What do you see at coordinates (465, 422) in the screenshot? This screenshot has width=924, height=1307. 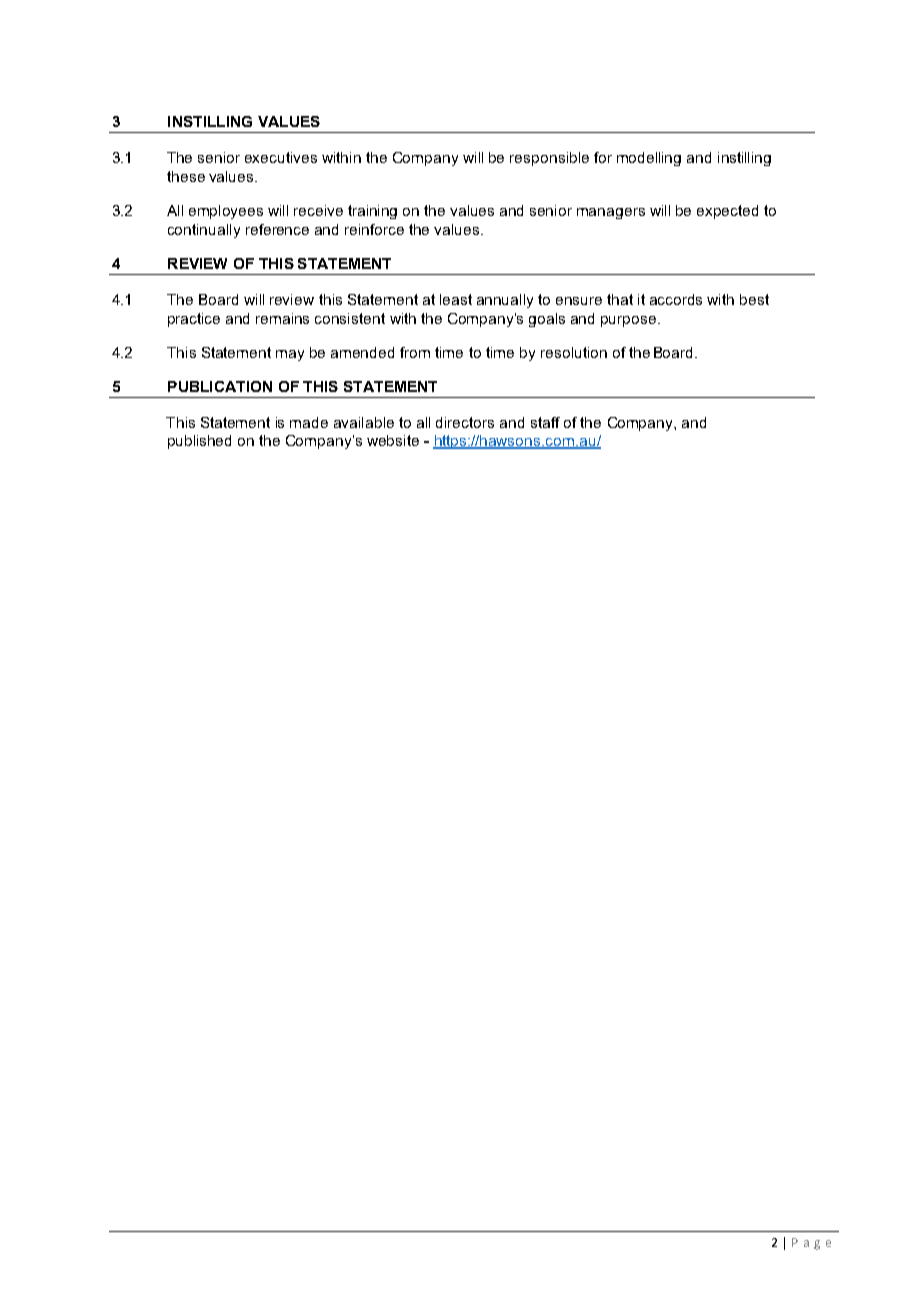 I see `directors` at bounding box center [465, 422].
